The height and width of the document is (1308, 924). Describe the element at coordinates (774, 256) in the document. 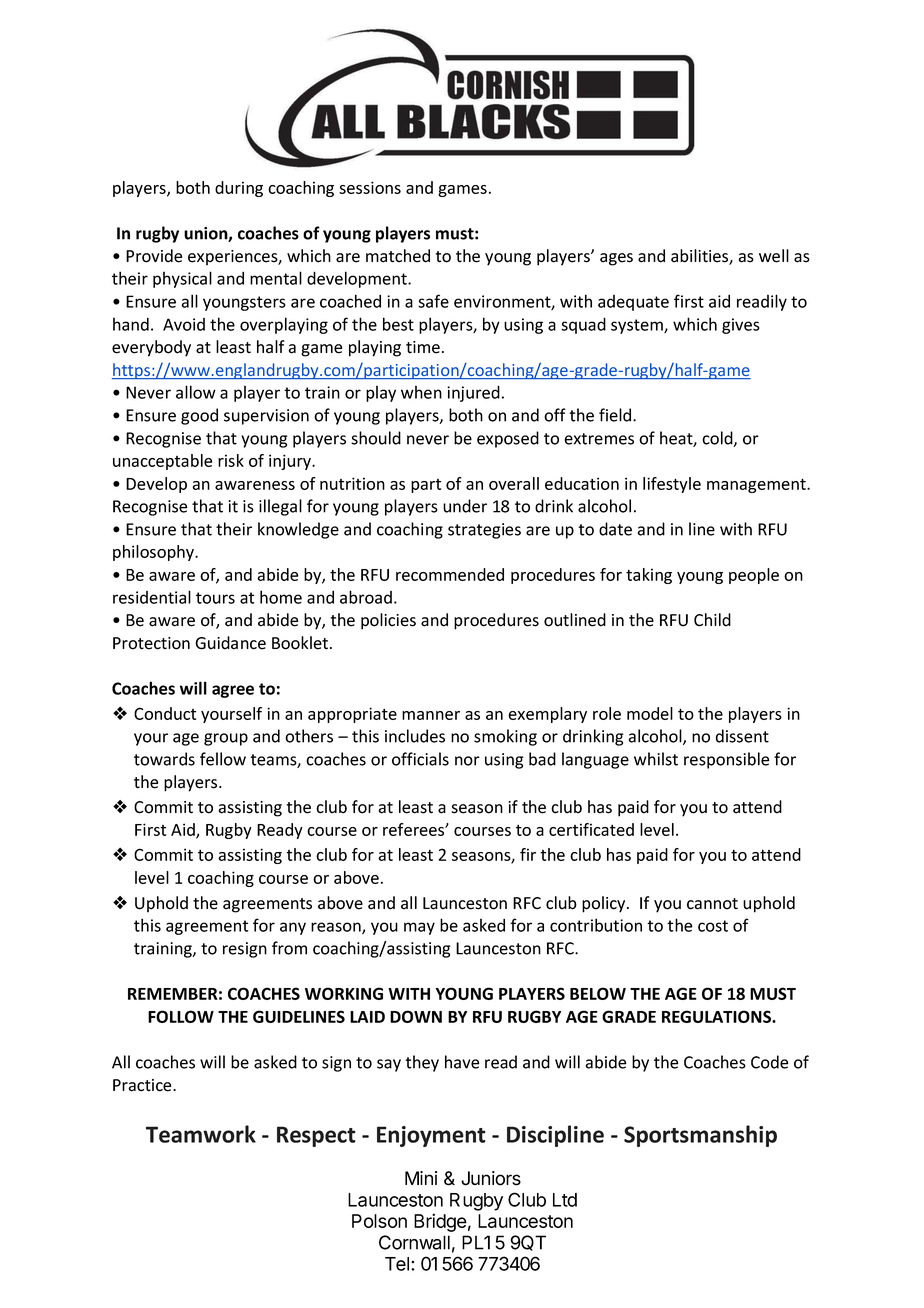

I see `well` at that location.
